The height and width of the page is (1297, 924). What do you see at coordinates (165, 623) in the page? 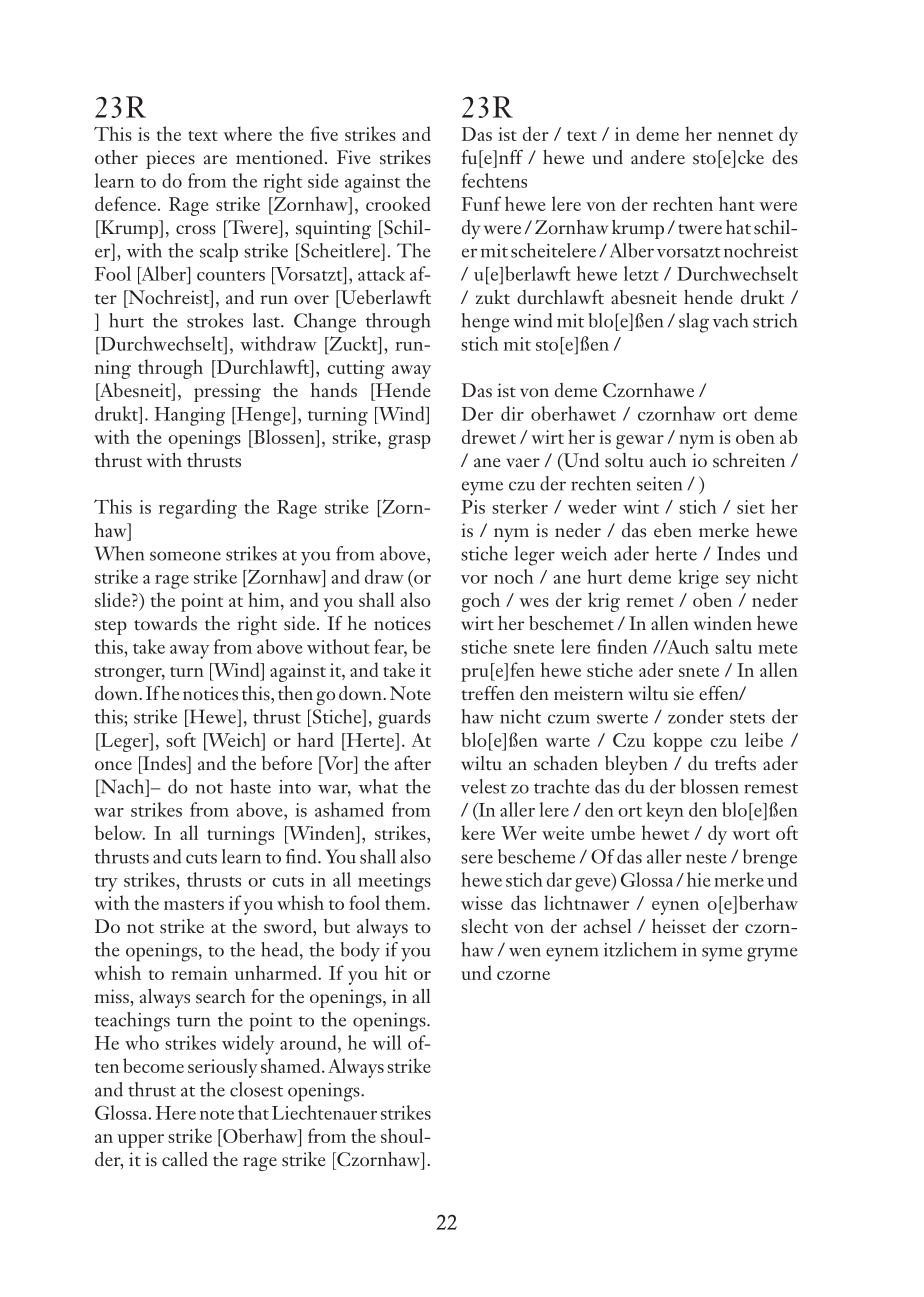
I see `towards` at bounding box center [165, 623].
